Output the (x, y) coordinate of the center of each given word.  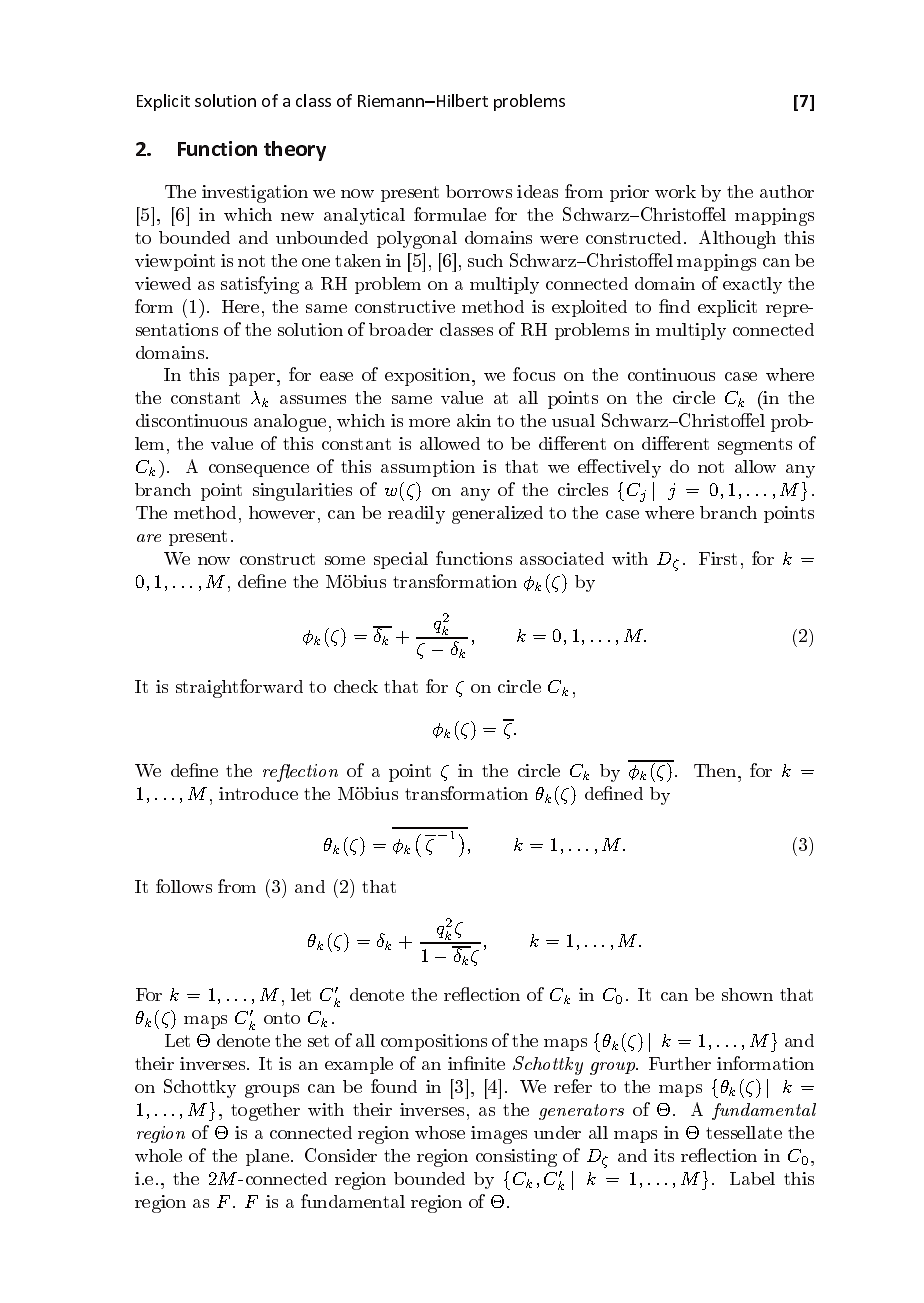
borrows (479, 191)
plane (269, 1157)
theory (295, 151)
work (675, 191)
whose (440, 1132)
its (664, 1155)
